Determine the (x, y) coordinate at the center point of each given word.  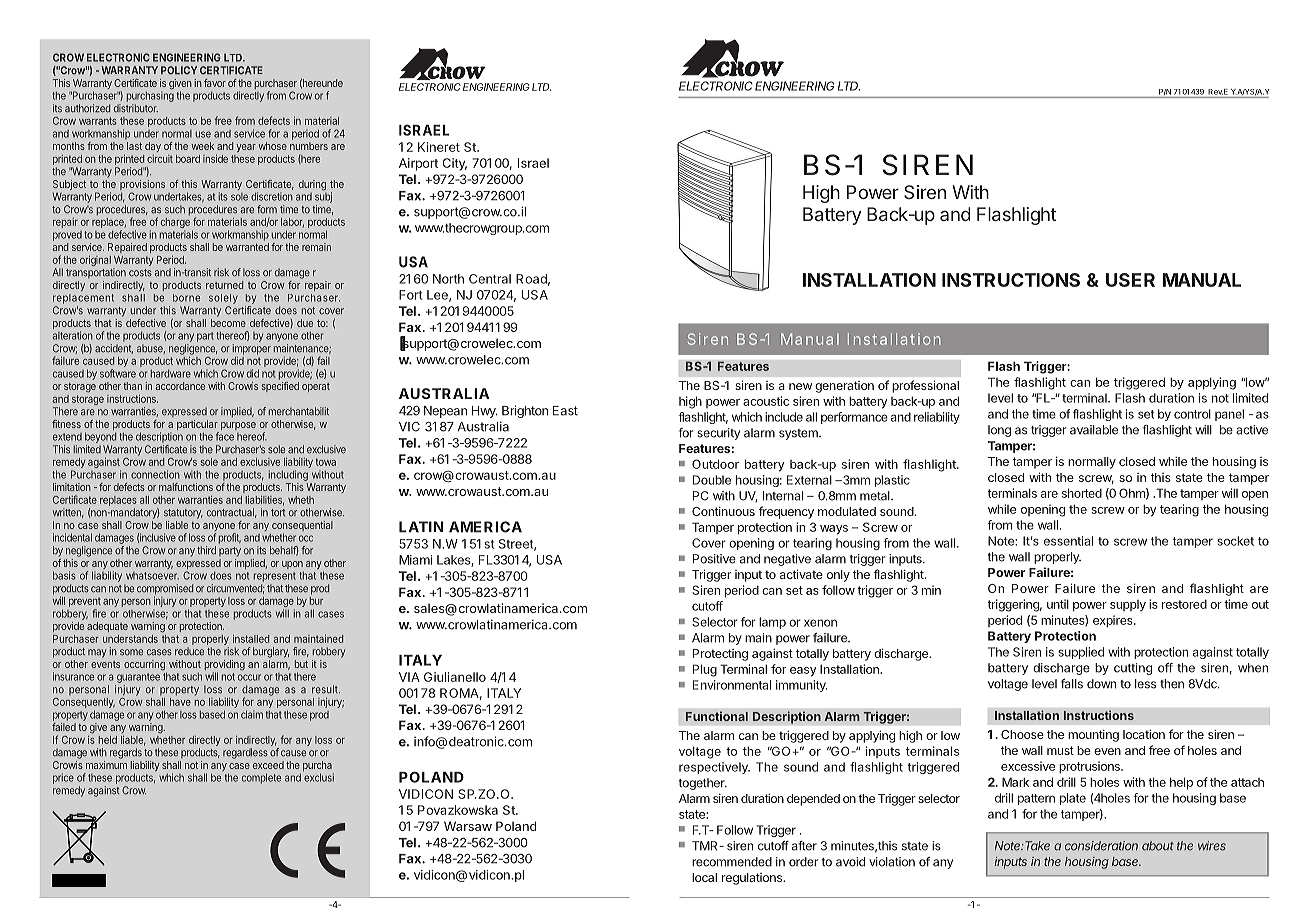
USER (1130, 280)
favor (215, 83)
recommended (732, 862)
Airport (418, 164)
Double (712, 480)
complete (261, 778)
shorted (1082, 493)
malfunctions (186, 487)
